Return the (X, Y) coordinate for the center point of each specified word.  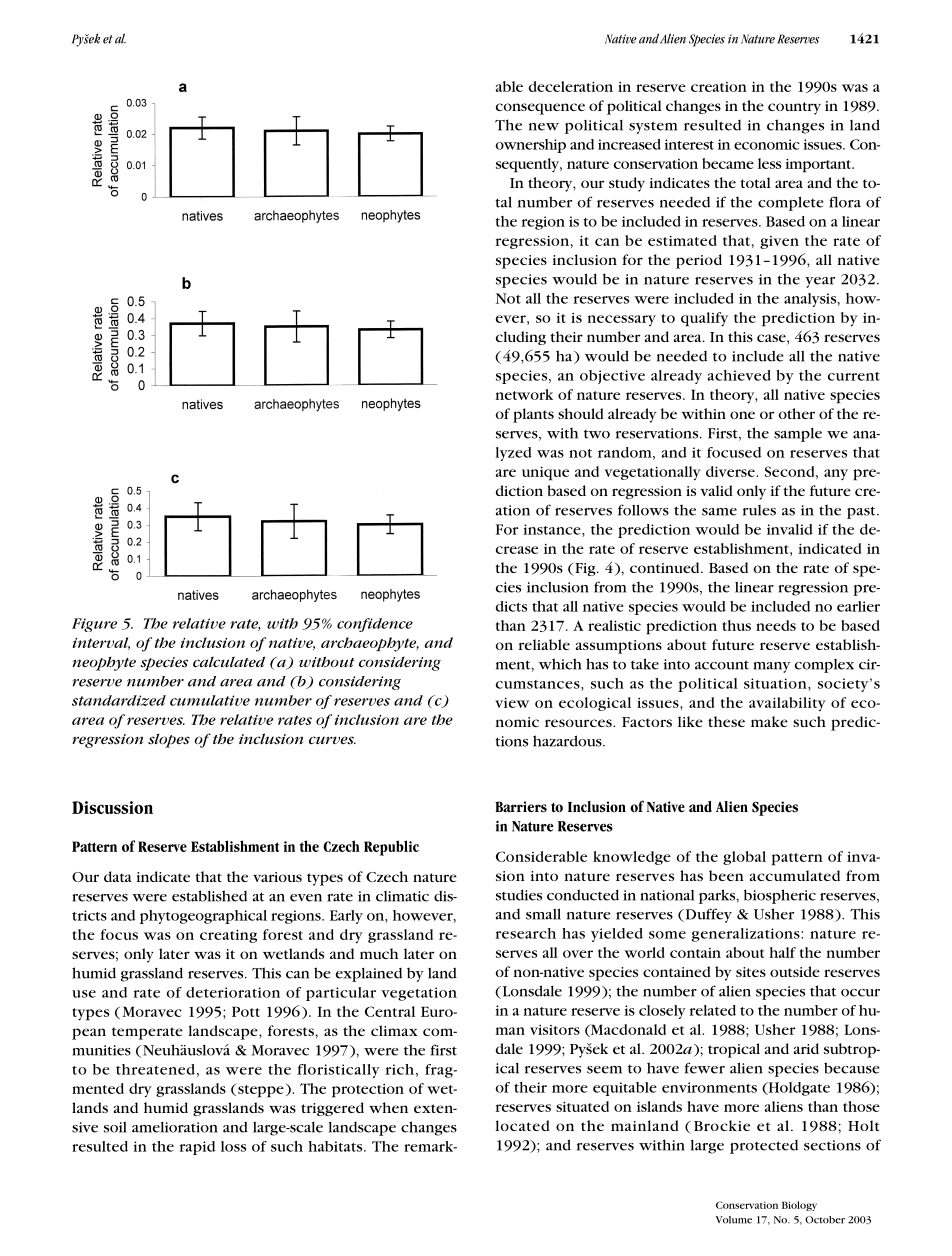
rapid (197, 1148)
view (512, 703)
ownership (531, 146)
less (769, 163)
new (544, 127)
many (771, 667)
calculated (229, 662)
